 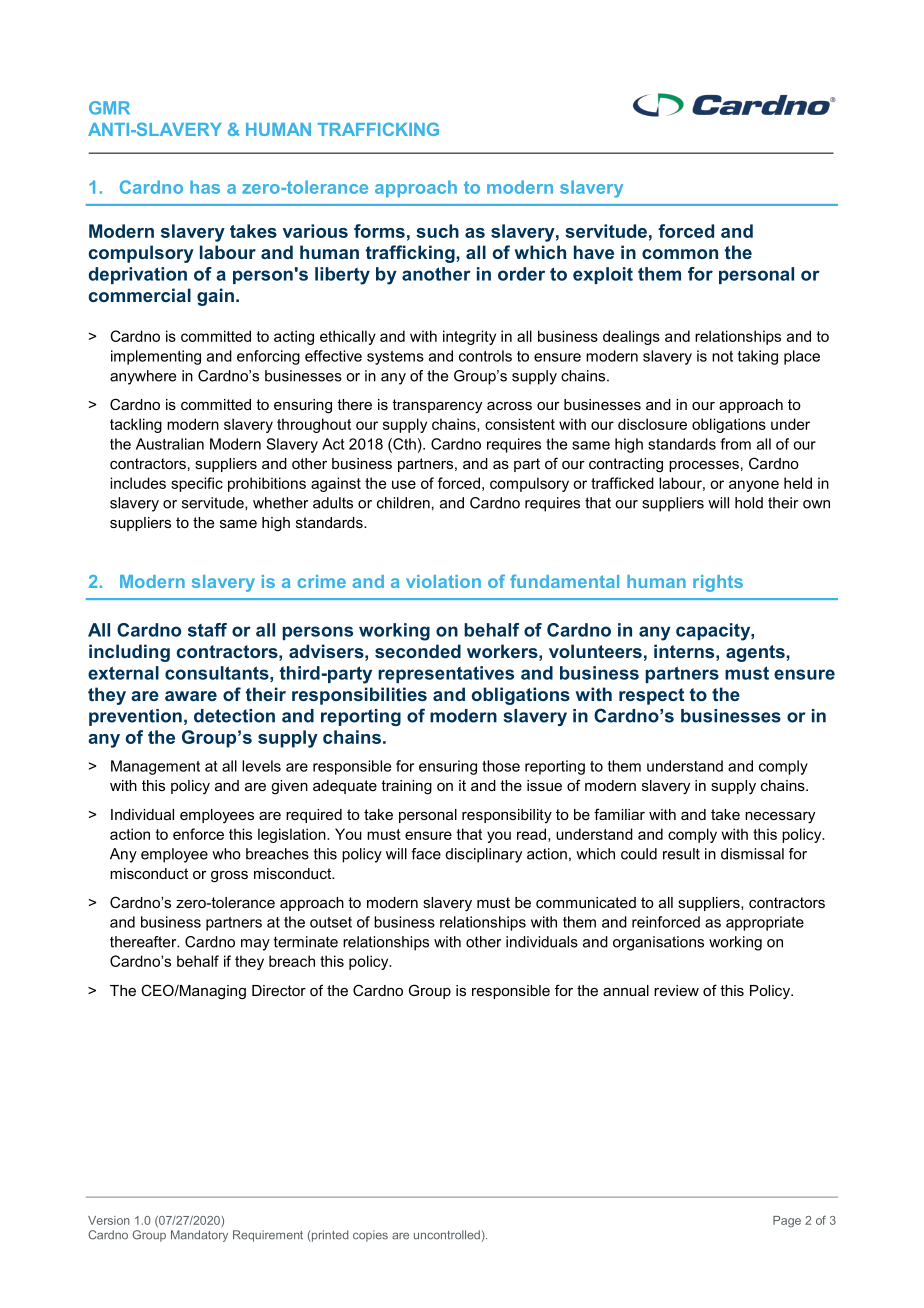 What do you see at coordinates (205, 187) in the image?
I see `has` at bounding box center [205, 187].
